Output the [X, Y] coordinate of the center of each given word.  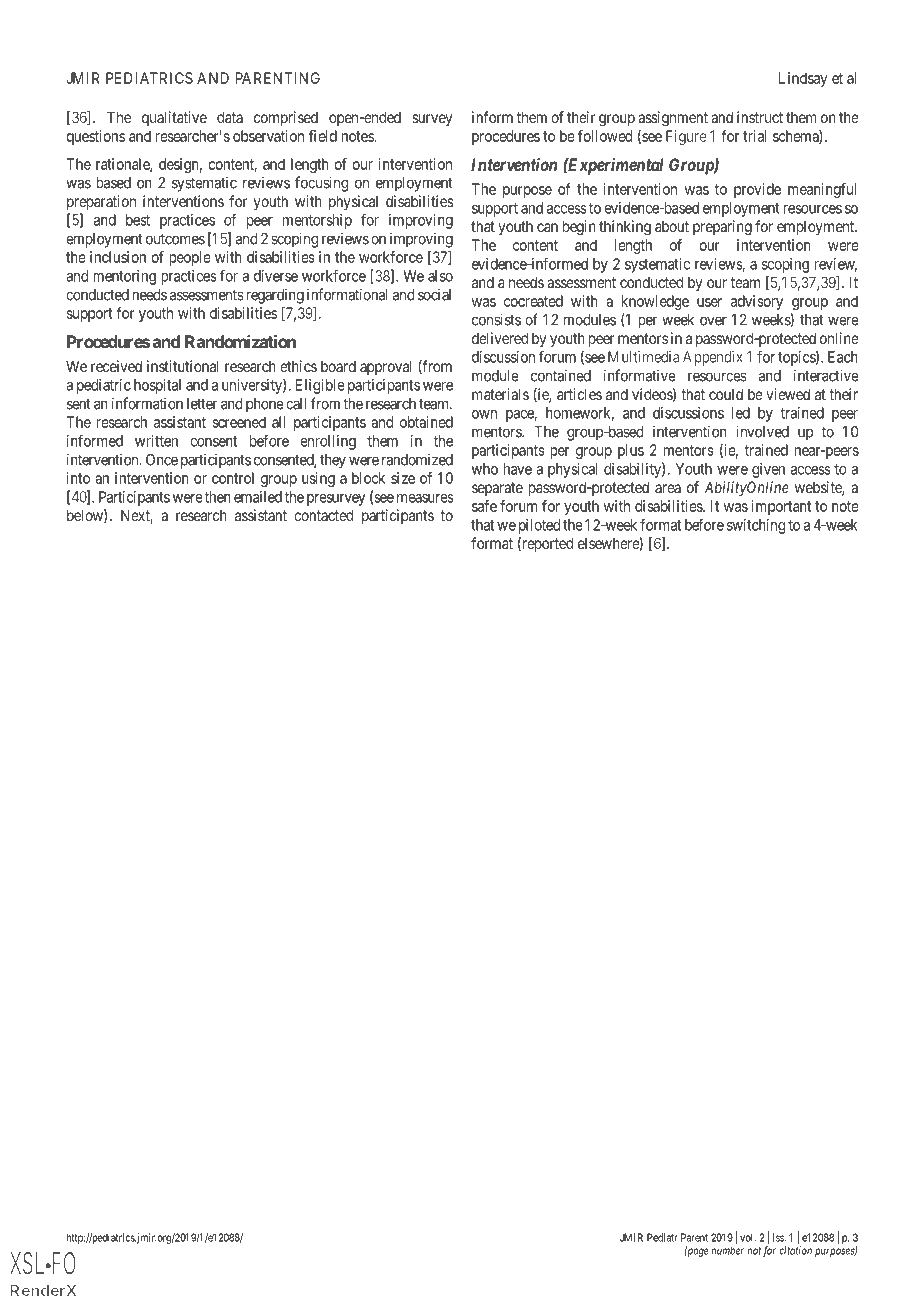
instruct [760, 117]
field [323, 136]
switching [756, 526]
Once [162, 460]
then [218, 497]
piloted [539, 526]
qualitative [174, 118]
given [768, 470]
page [697, 1252]
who [485, 469]
